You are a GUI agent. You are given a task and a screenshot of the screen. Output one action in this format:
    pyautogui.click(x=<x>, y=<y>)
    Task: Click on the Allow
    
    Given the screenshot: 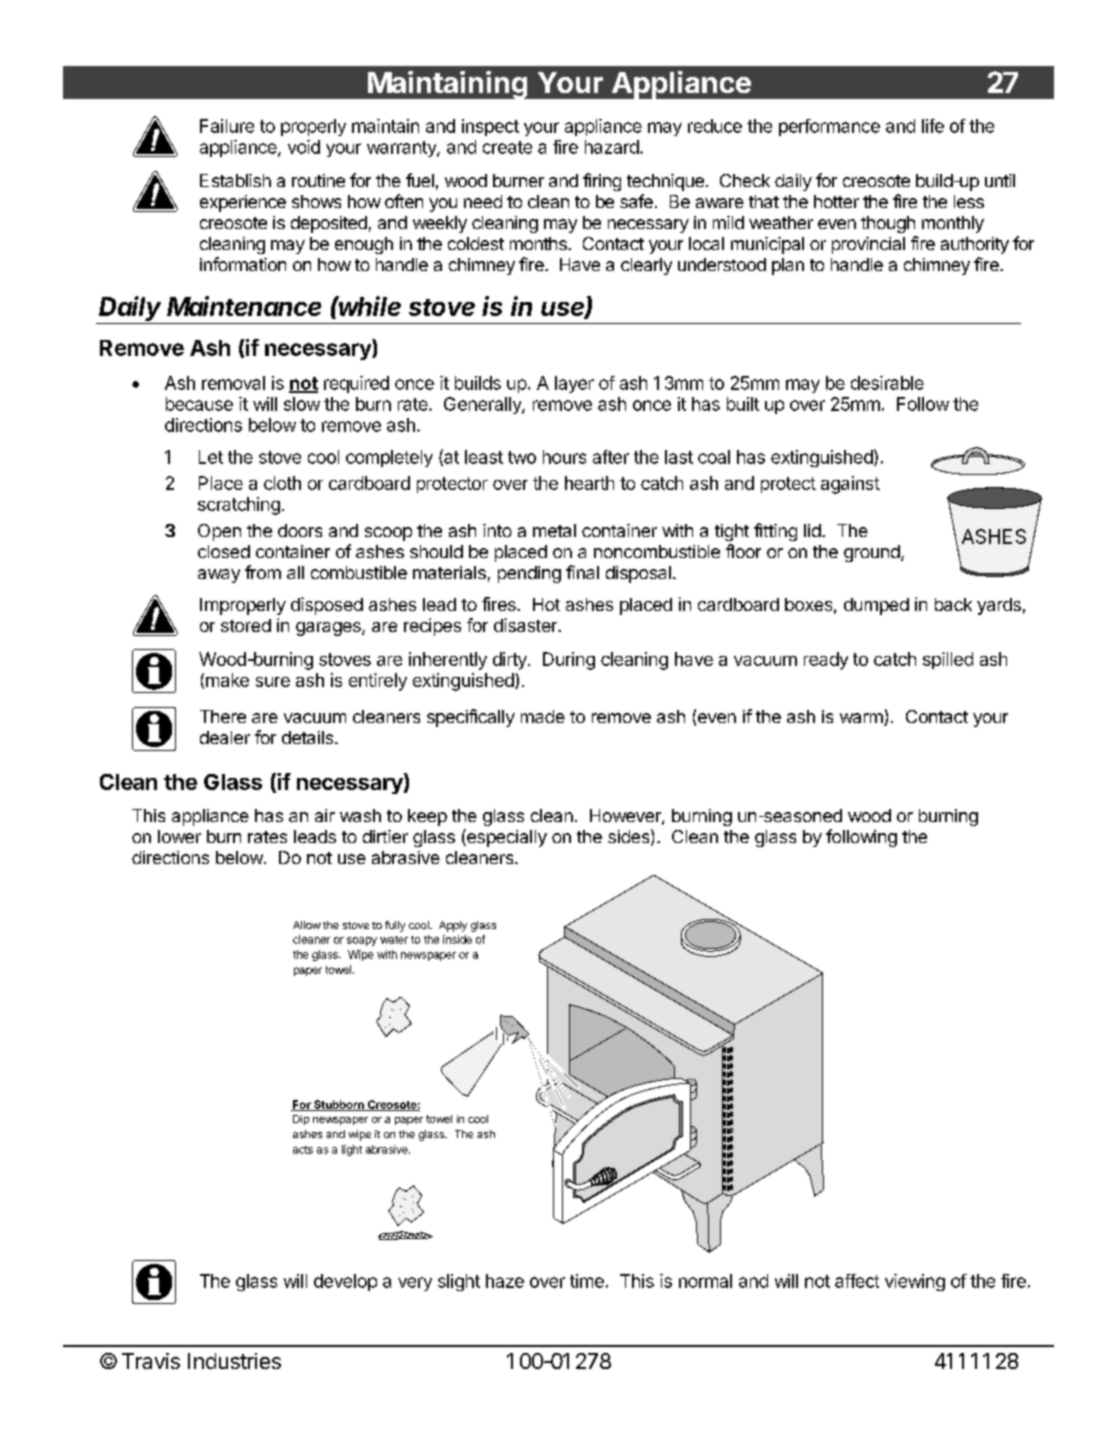 What is the action you would take?
    pyautogui.click(x=307, y=925)
